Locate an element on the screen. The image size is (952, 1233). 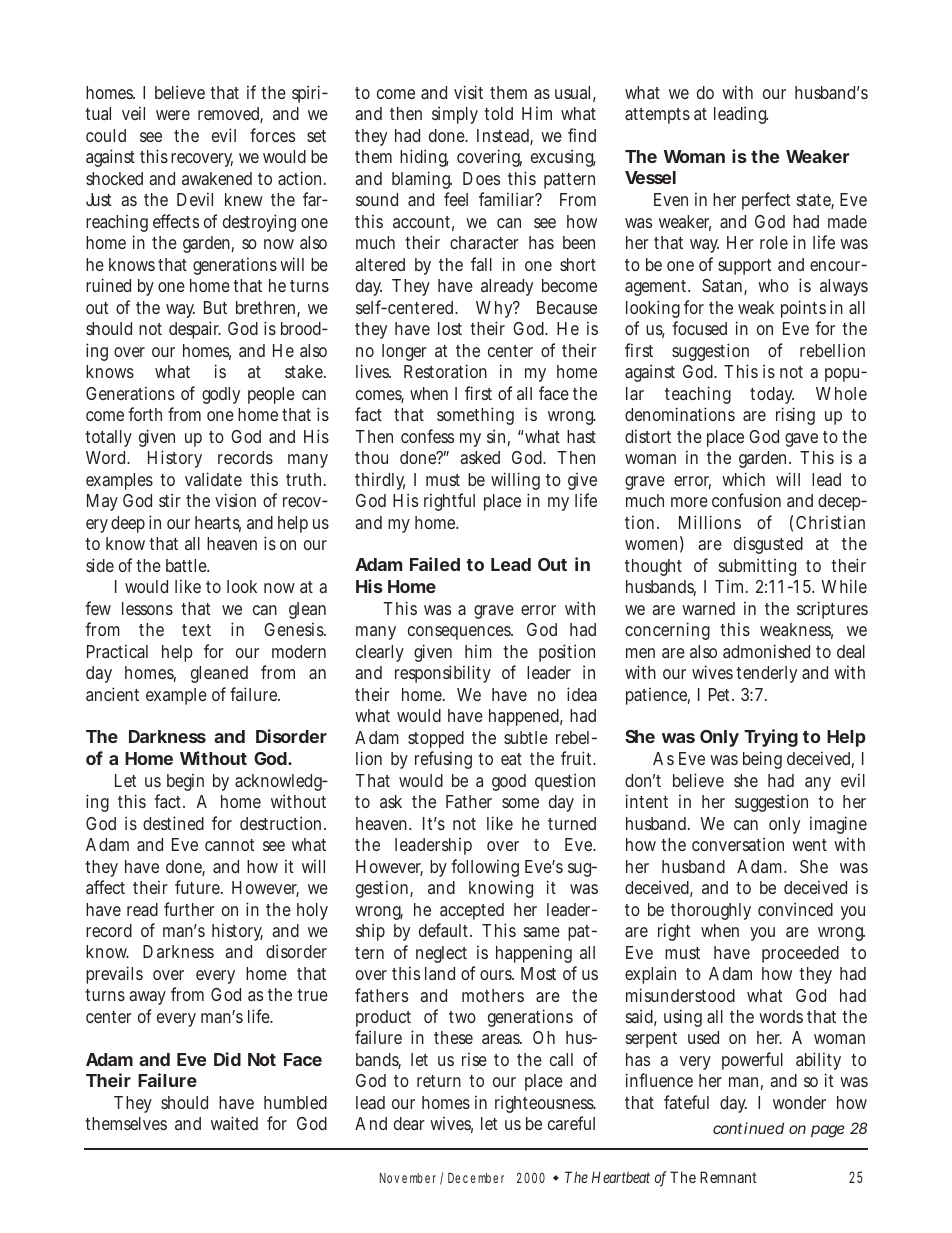
attempts is located at coordinates (657, 116).
